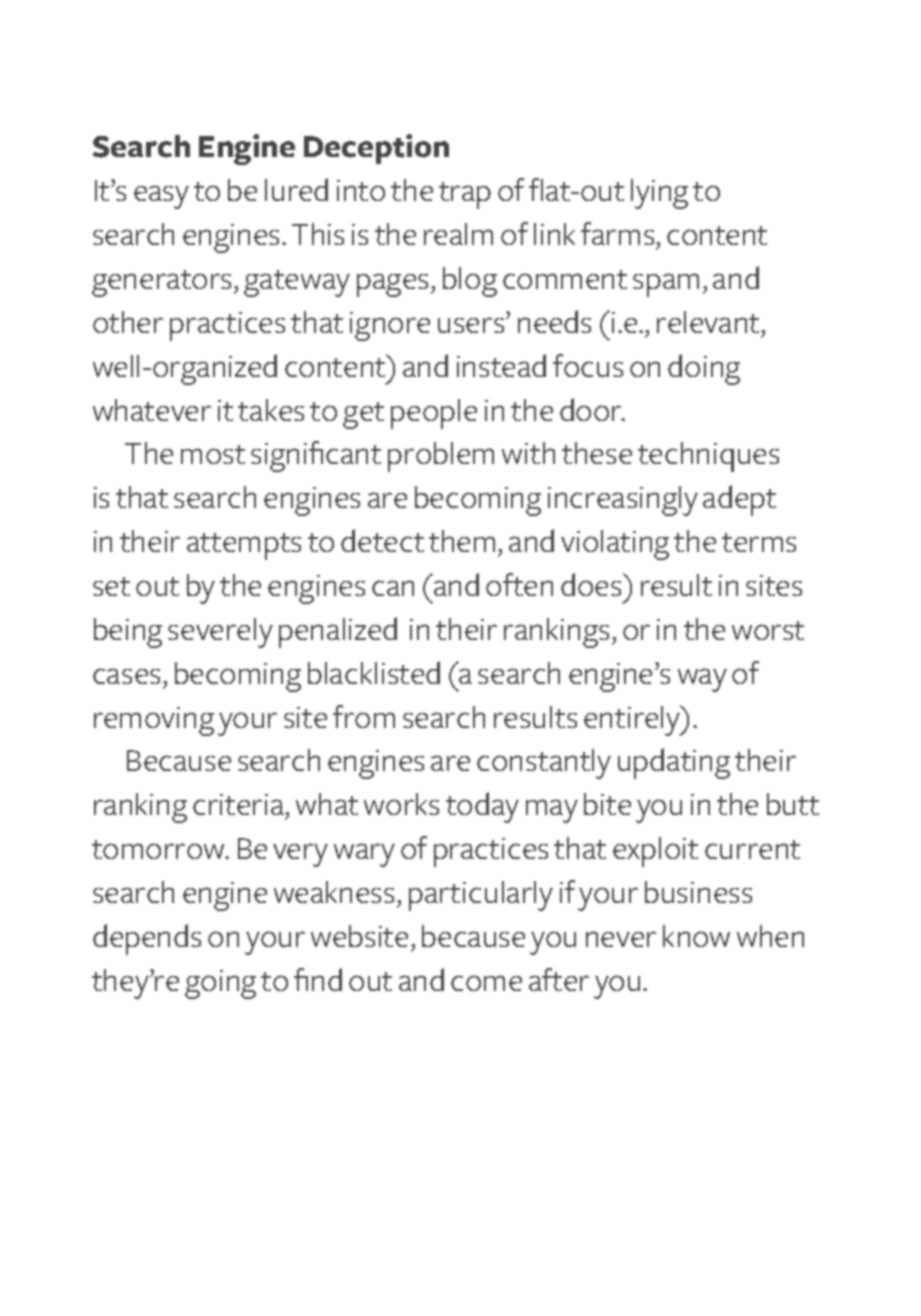 This document has width=921, height=1316. Describe the element at coordinates (161, 197) in the document. I see `easy` at that location.
